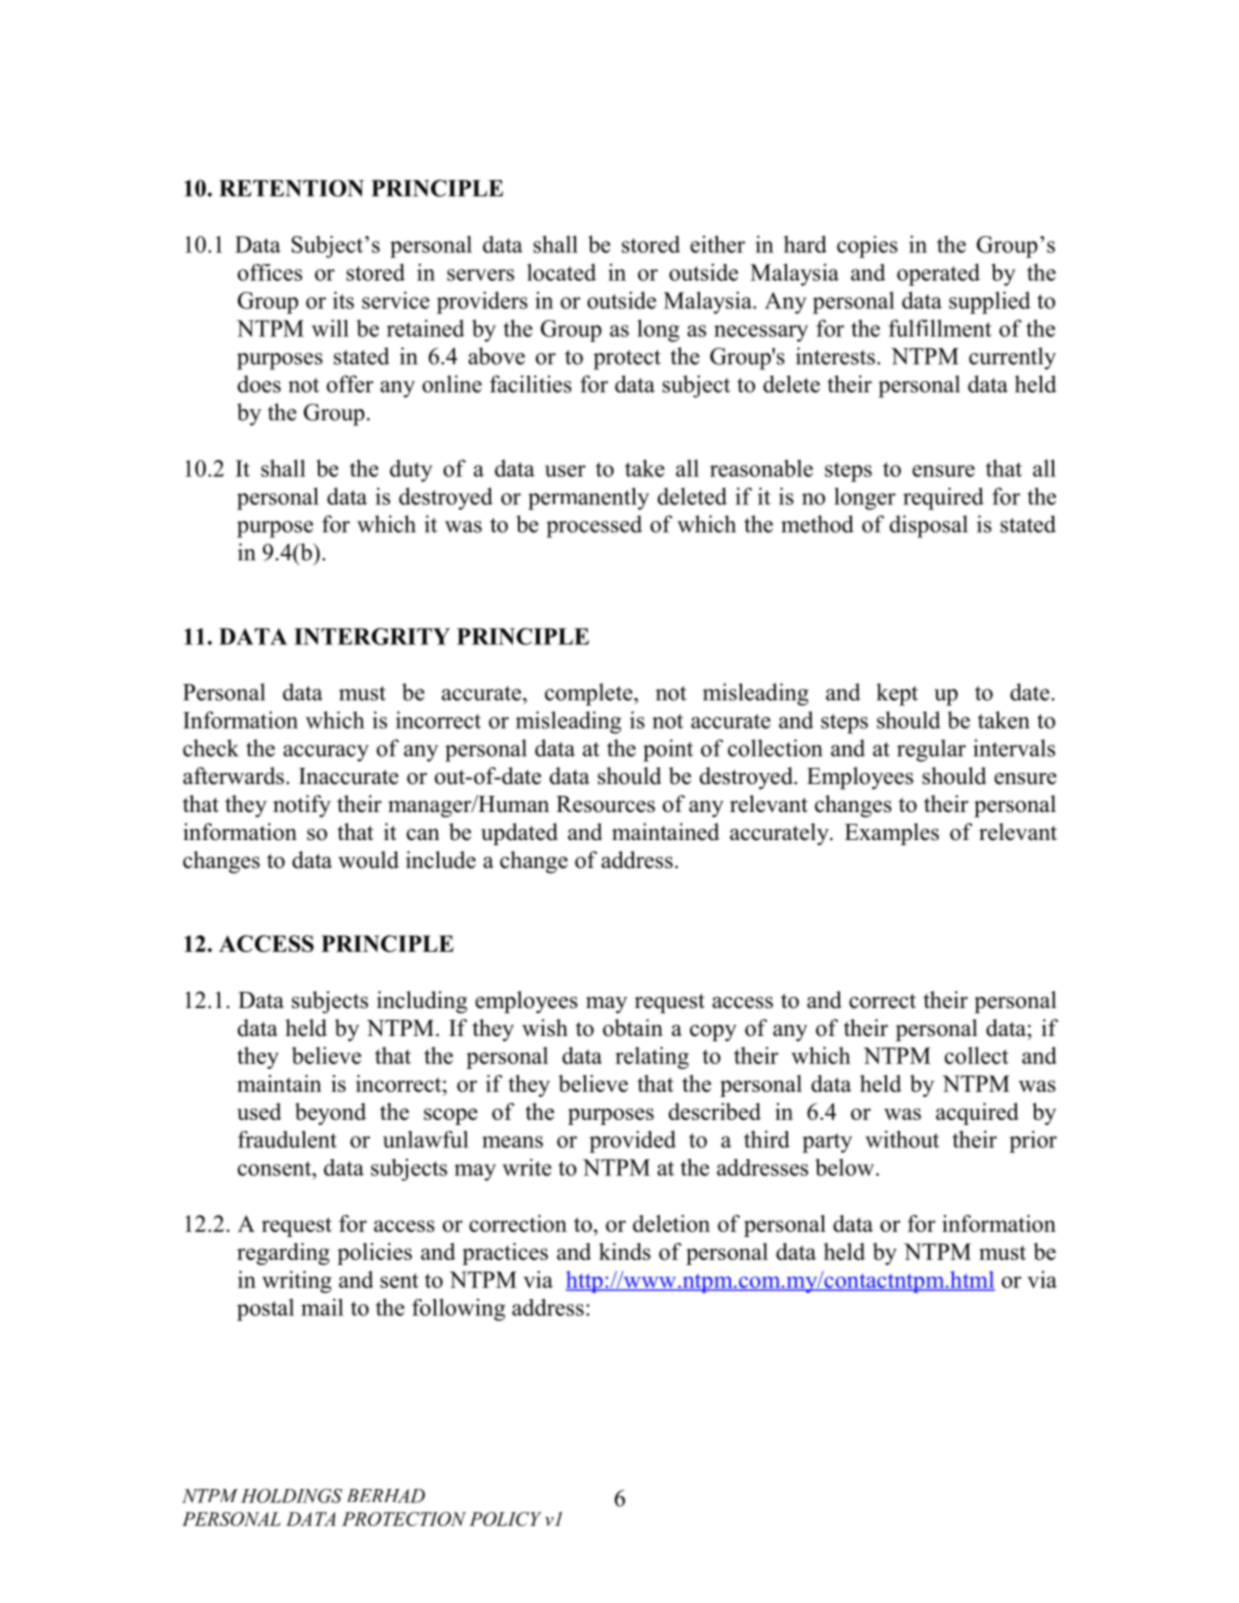  What do you see at coordinates (938, 274) in the screenshot?
I see `operated` at bounding box center [938, 274].
